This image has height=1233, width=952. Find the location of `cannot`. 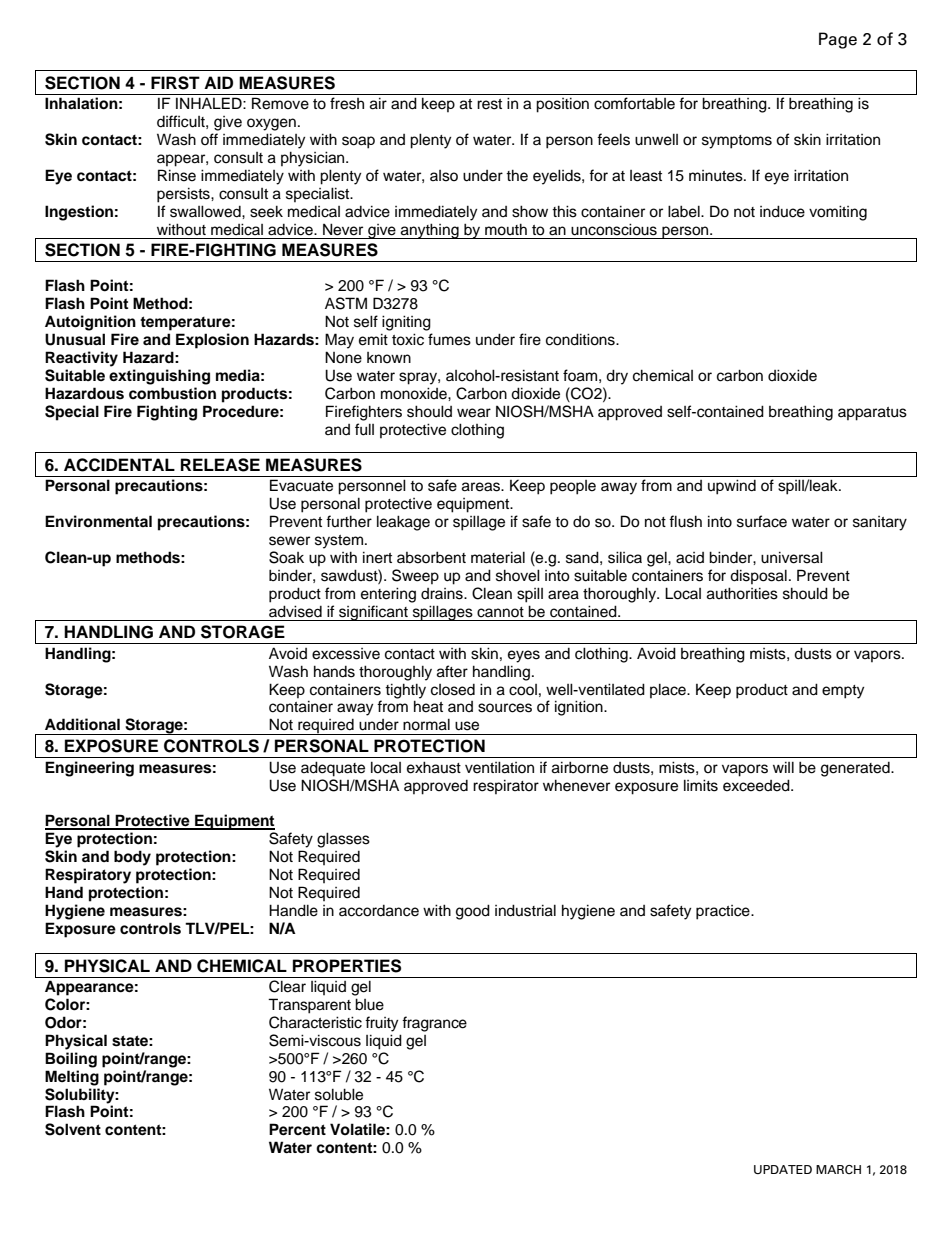

cannot is located at coordinates (500, 612).
